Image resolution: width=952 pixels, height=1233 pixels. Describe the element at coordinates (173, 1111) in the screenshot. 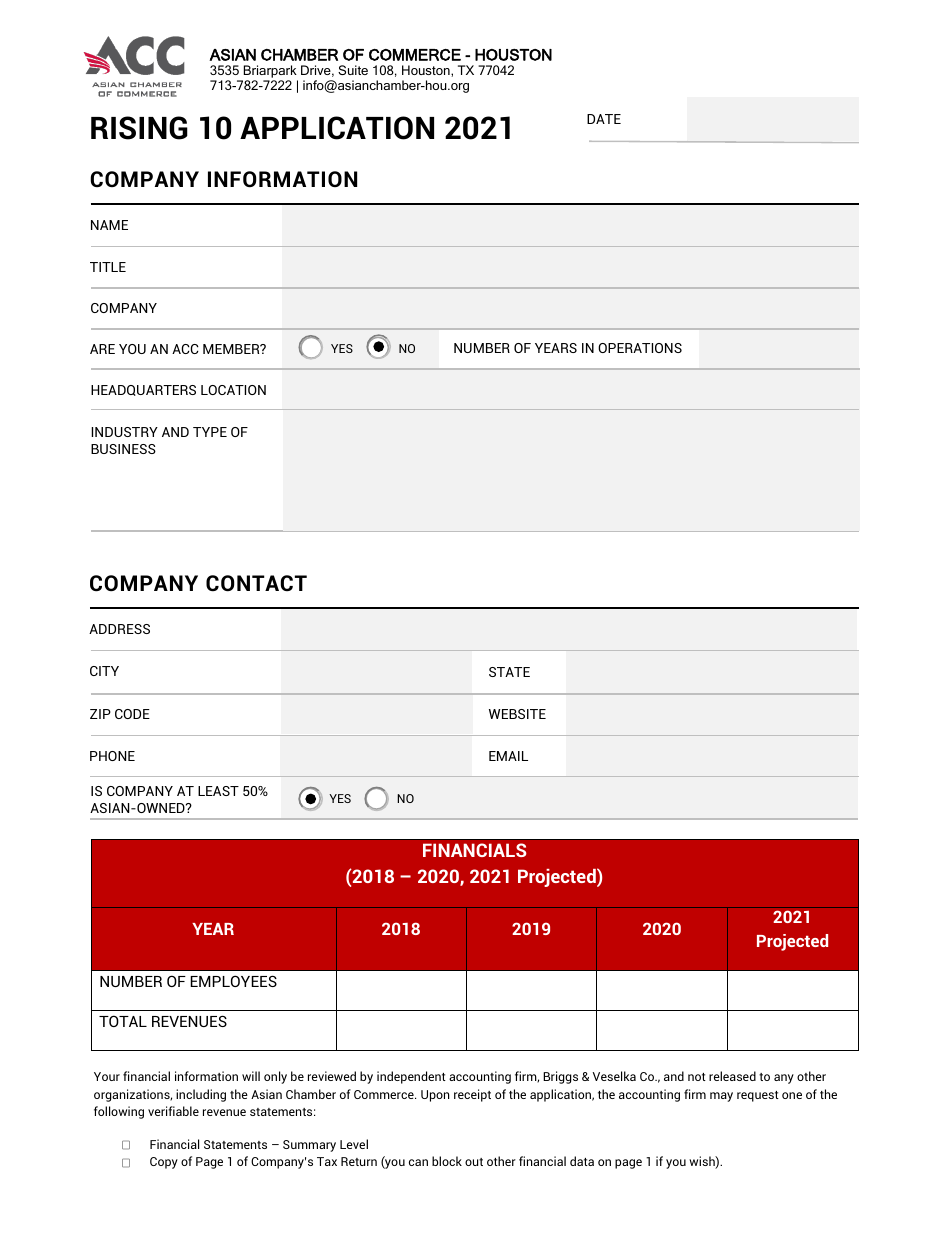

I see `verifiable` at that location.
